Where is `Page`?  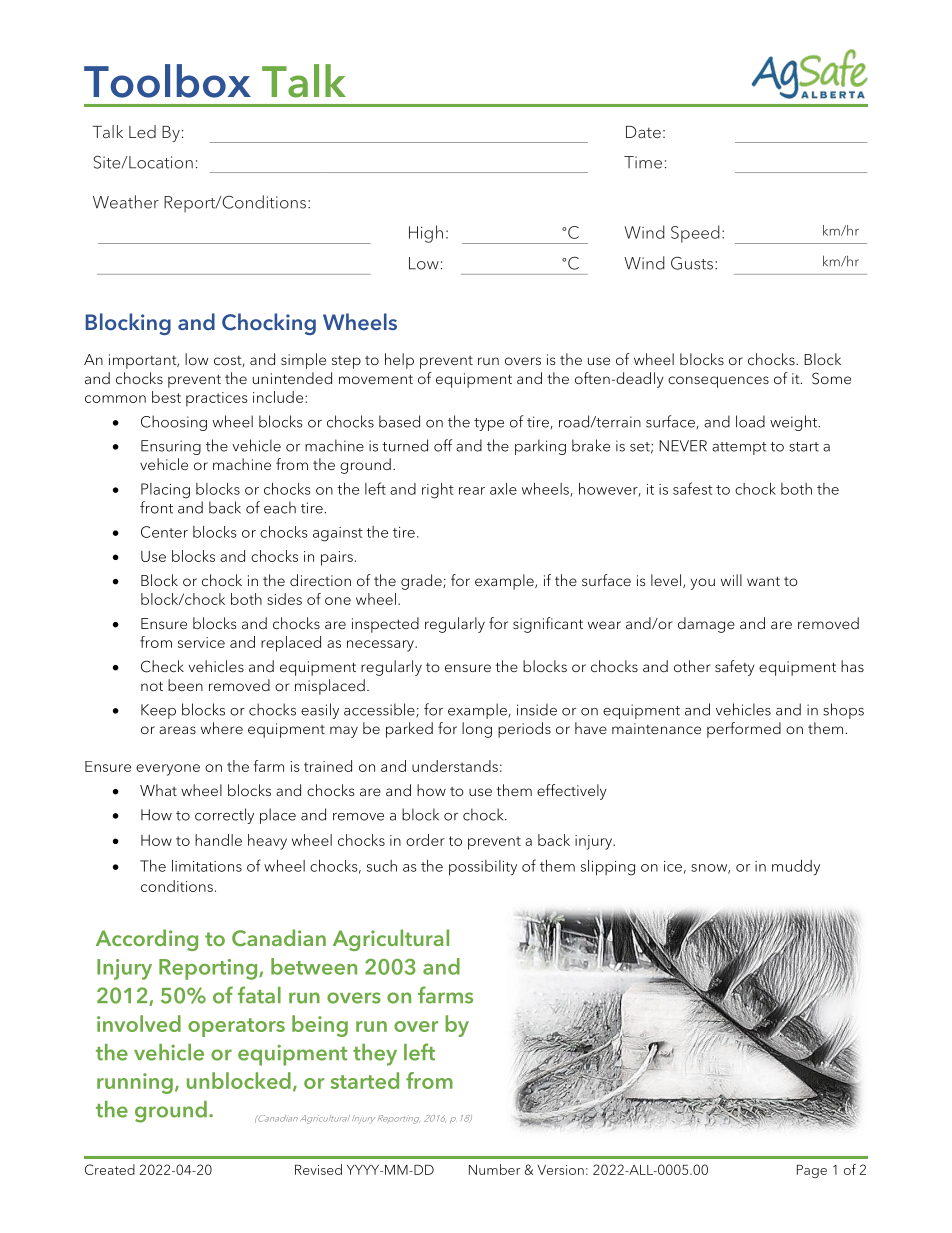
Page is located at coordinates (812, 1171).
